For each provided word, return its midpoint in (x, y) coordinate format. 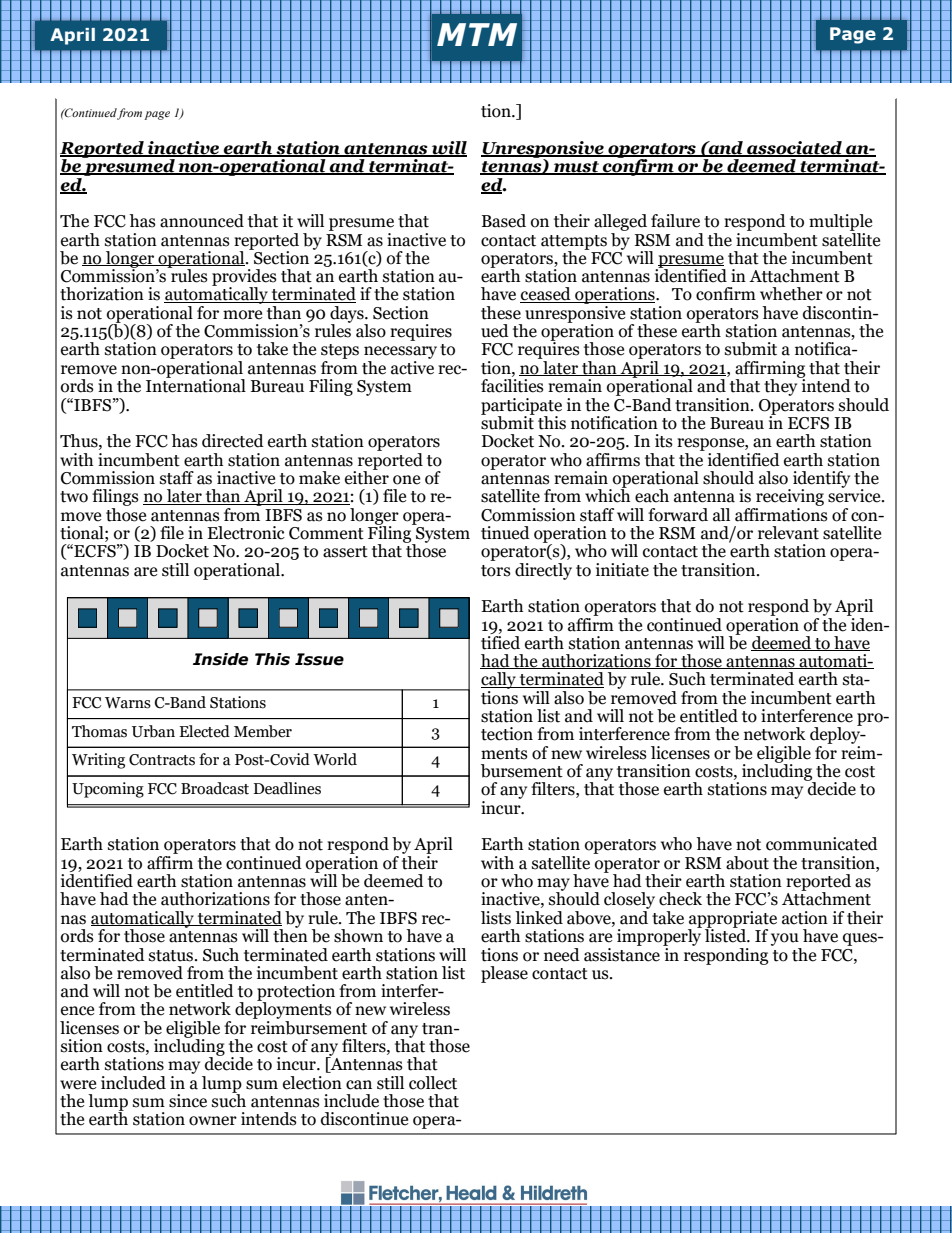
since (188, 1101)
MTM (477, 34)
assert (345, 552)
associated (794, 149)
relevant (788, 533)
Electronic (246, 533)
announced (202, 221)
